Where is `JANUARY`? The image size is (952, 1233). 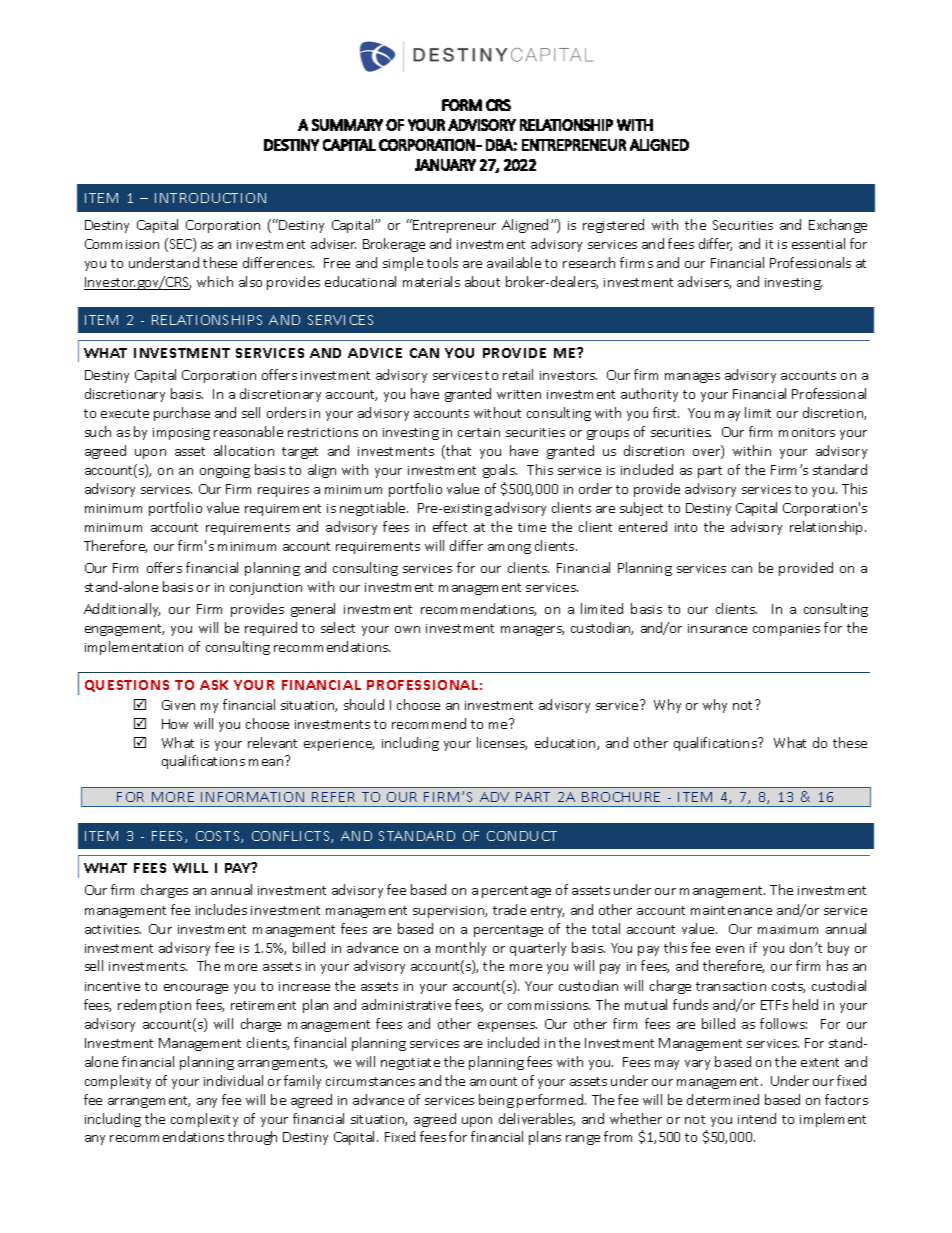
JANUARY is located at coordinates (445, 165).
